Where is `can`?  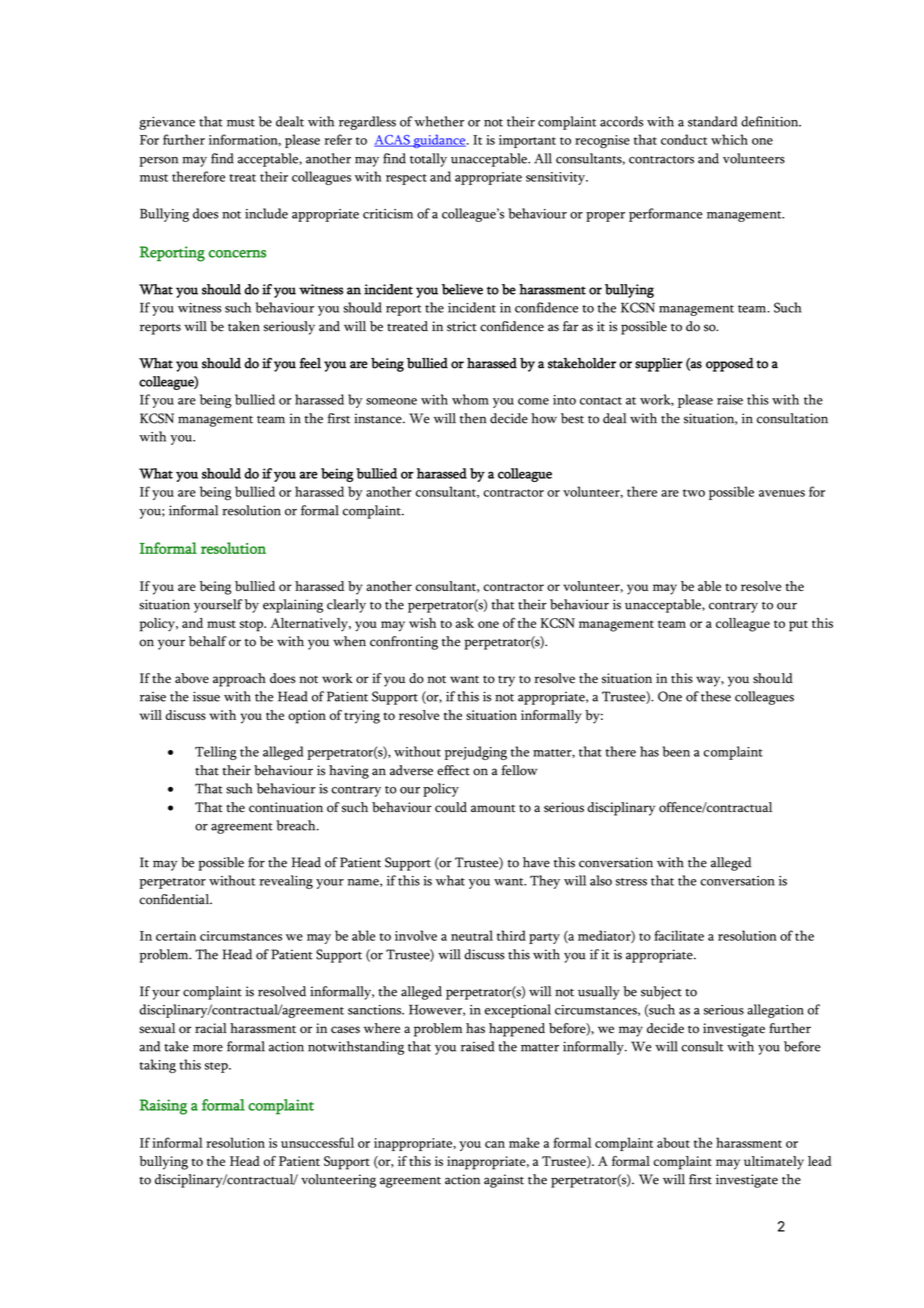
can is located at coordinates (495, 1144).
